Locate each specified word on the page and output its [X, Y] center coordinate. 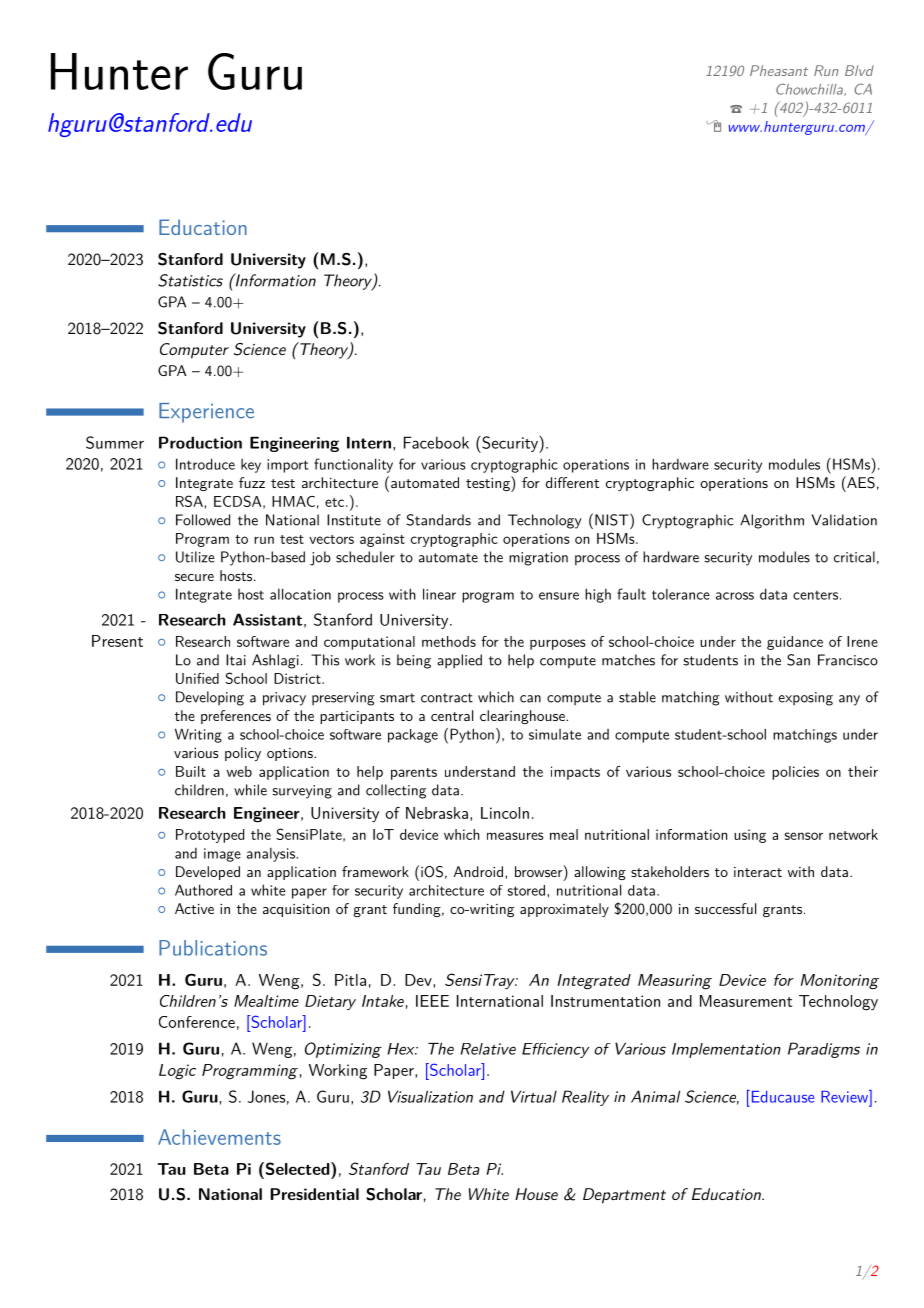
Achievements [219, 1137]
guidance [795, 643]
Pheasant [779, 70]
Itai [236, 660]
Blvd [859, 70]
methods [449, 641]
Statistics [190, 280]
